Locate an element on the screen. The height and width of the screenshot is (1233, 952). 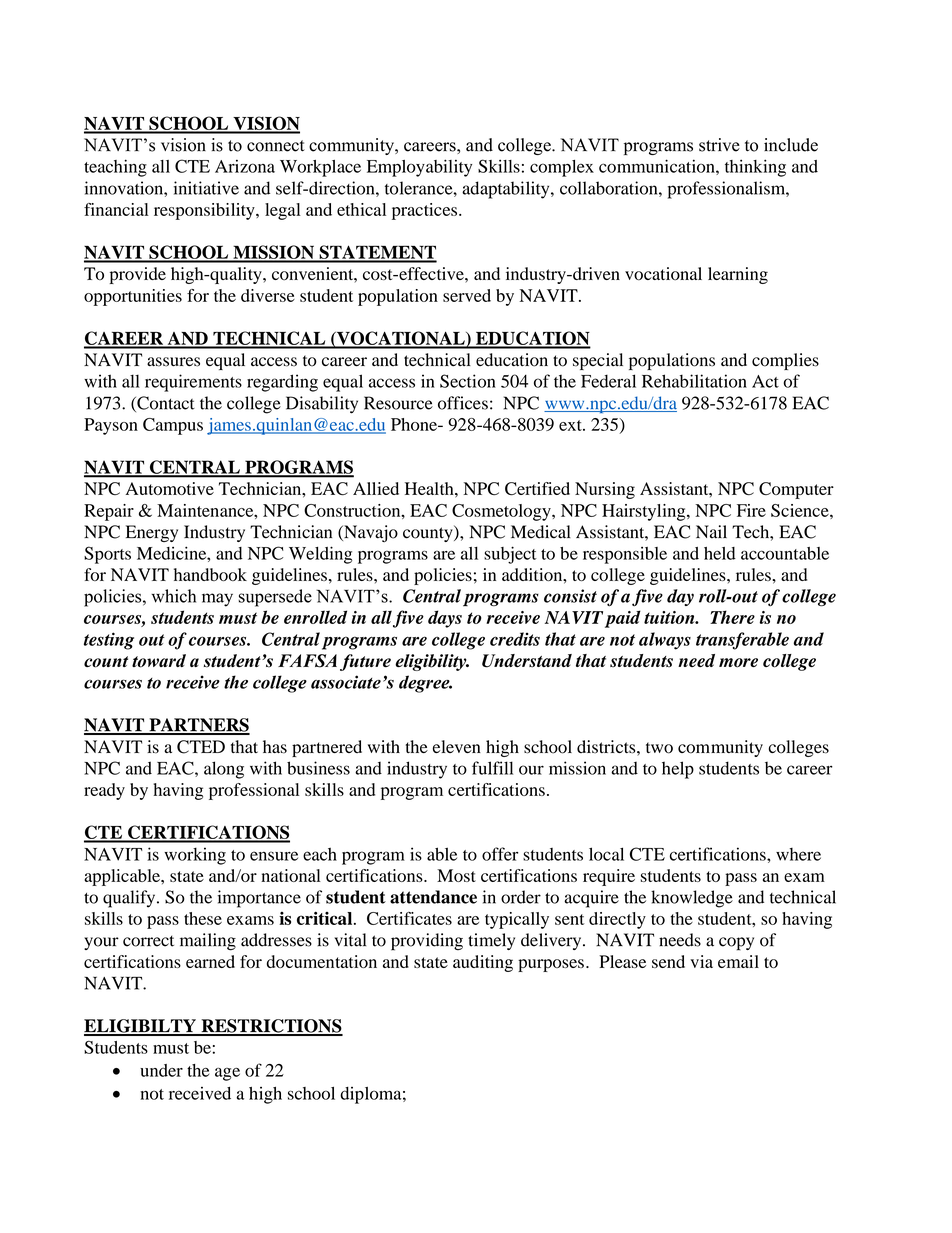
age is located at coordinates (227, 1074).
